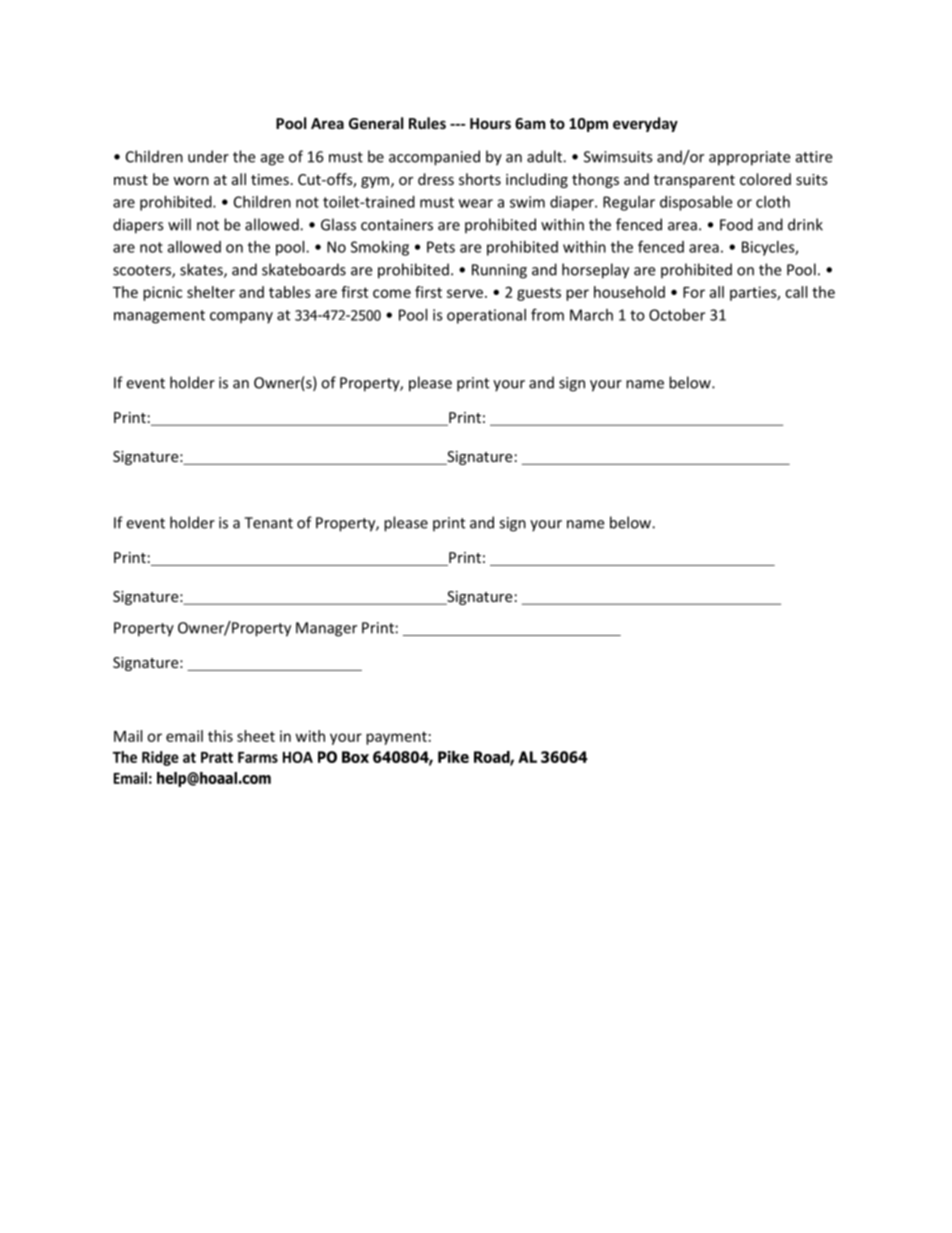  I want to click on appropriate, so click(749, 158).
